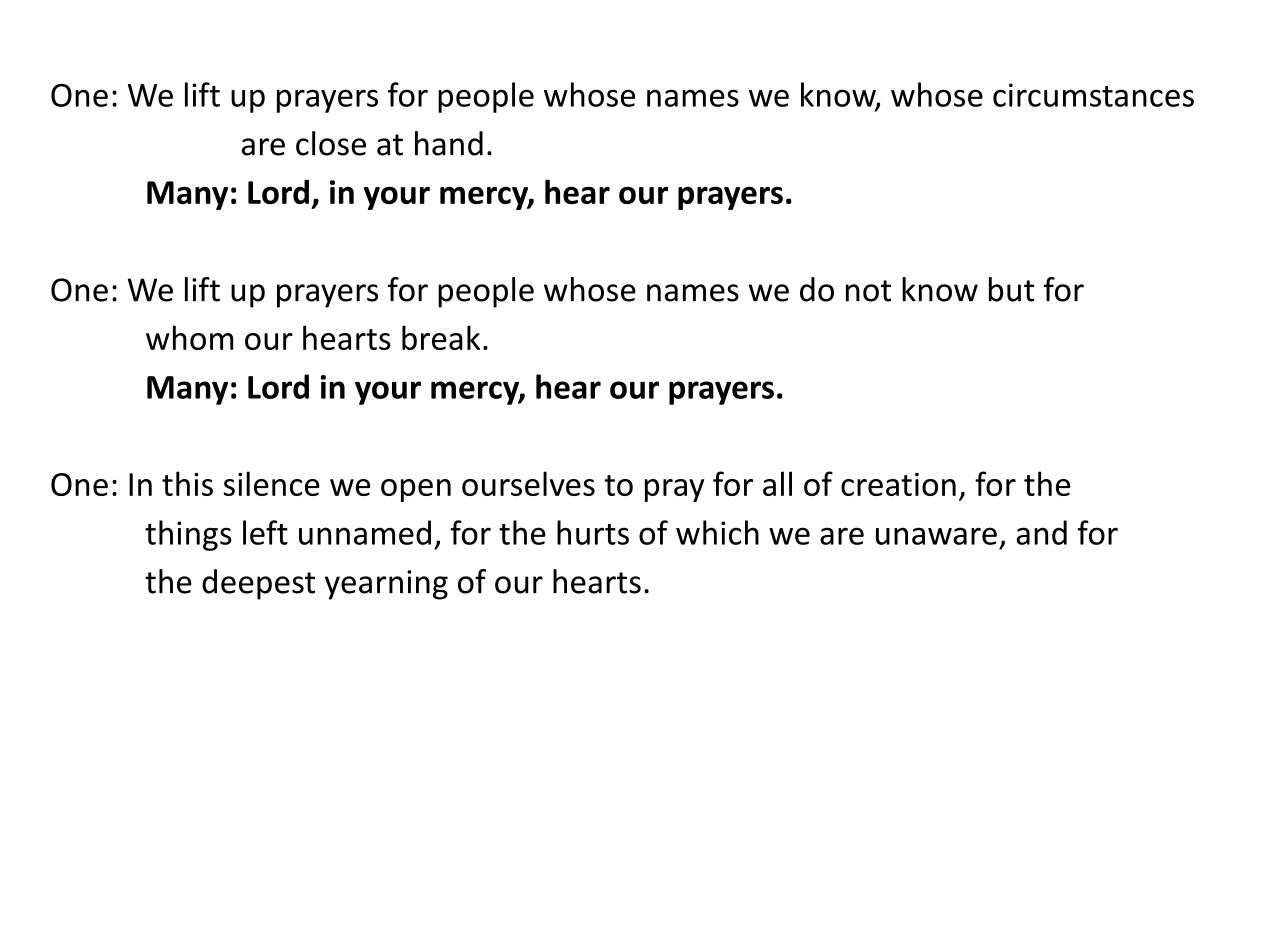 The image size is (1270, 952). Describe the element at coordinates (331, 143) in the screenshot. I see `close` at that location.
